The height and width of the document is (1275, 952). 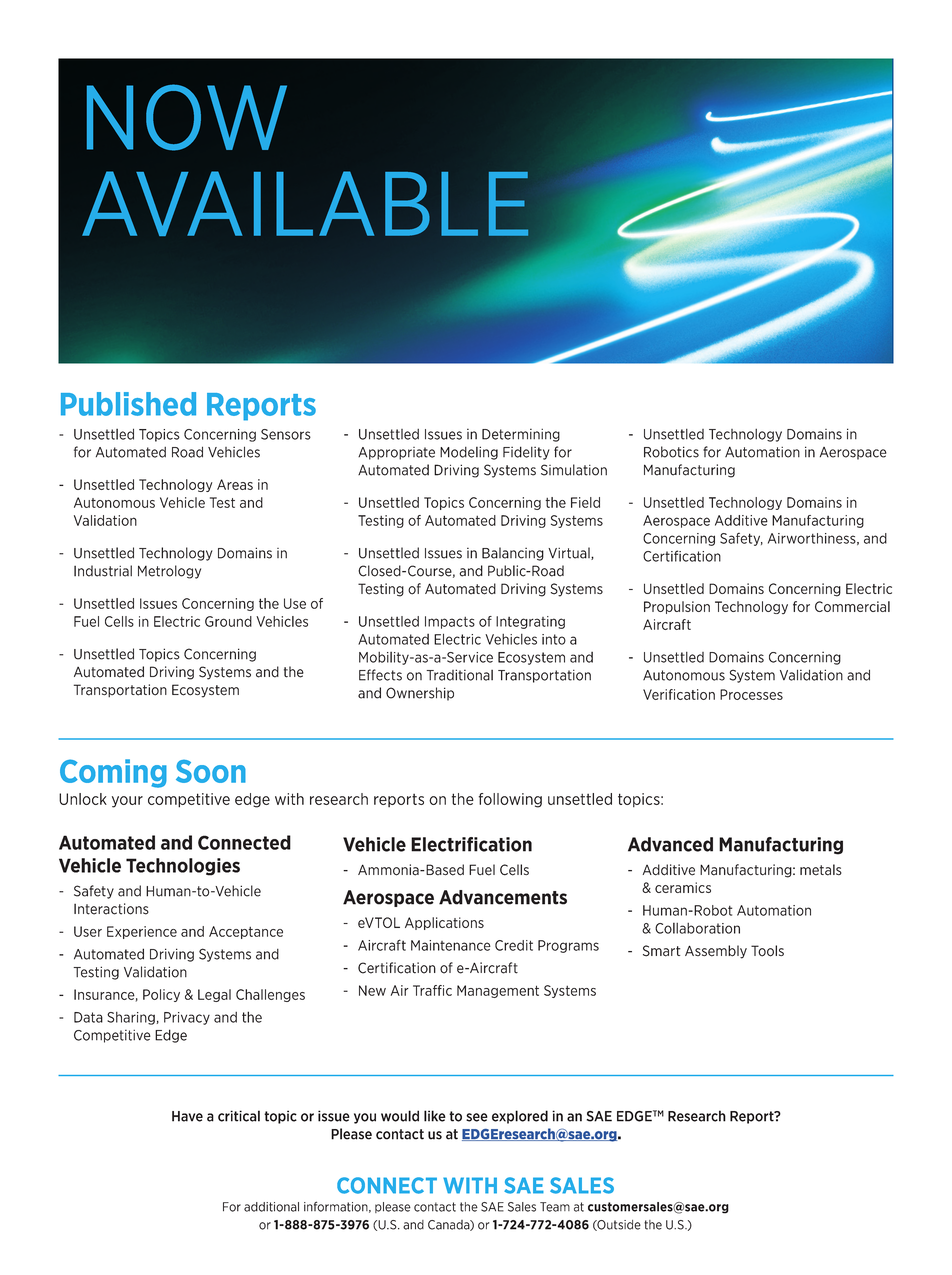 I want to click on Modeling, so click(x=469, y=453).
